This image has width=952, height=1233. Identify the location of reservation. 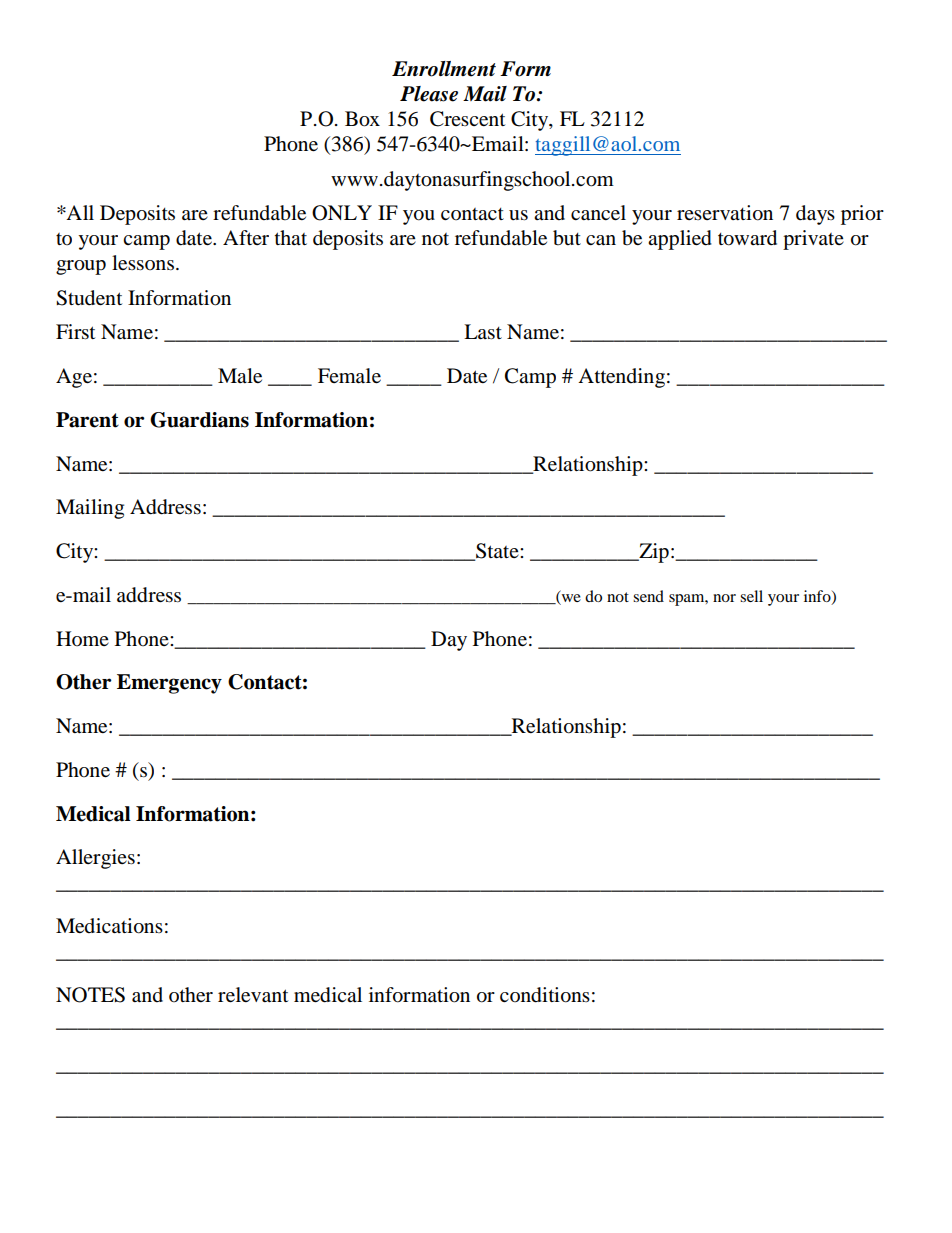
(725, 213).
